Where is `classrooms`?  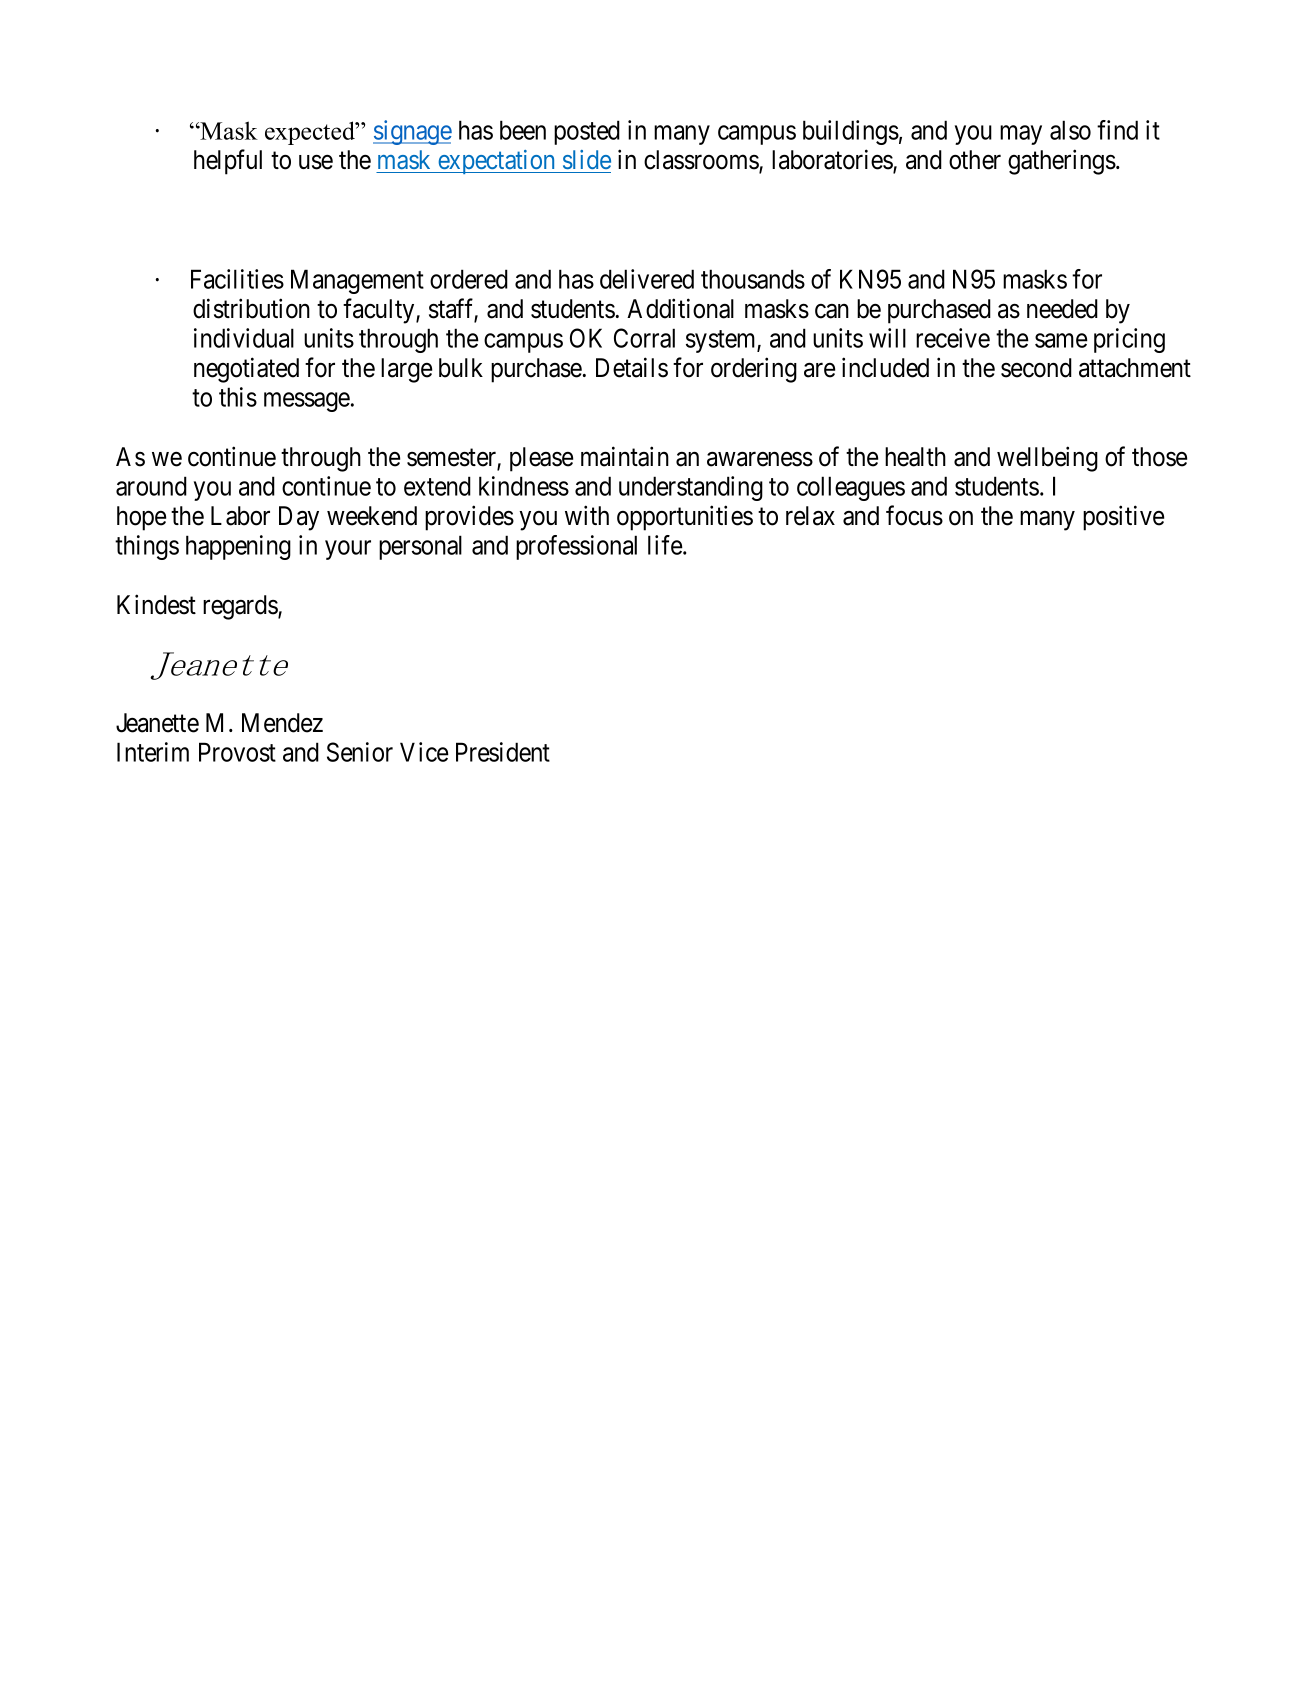 classrooms is located at coordinates (702, 161).
